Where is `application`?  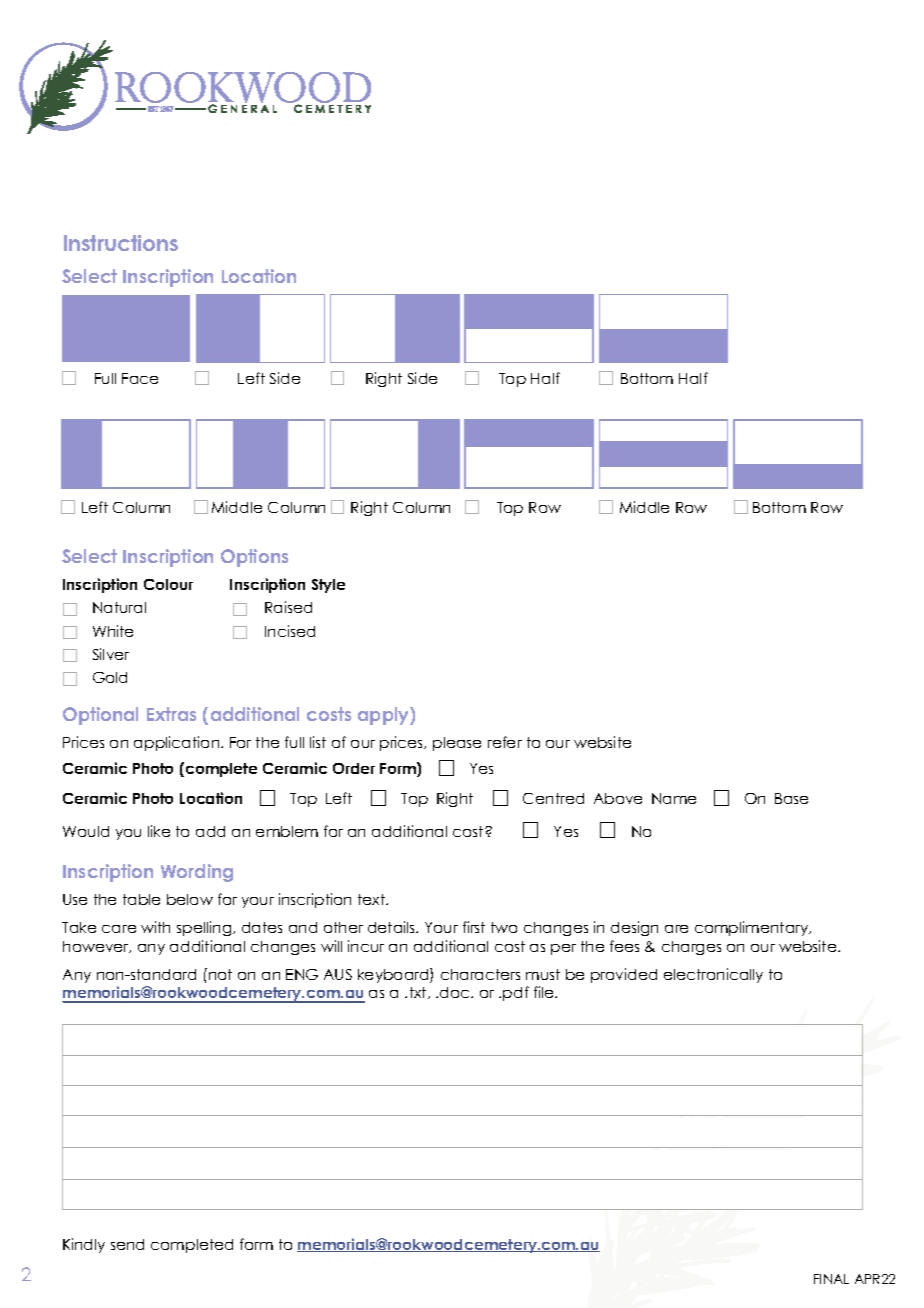
application is located at coordinates (178, 743).
